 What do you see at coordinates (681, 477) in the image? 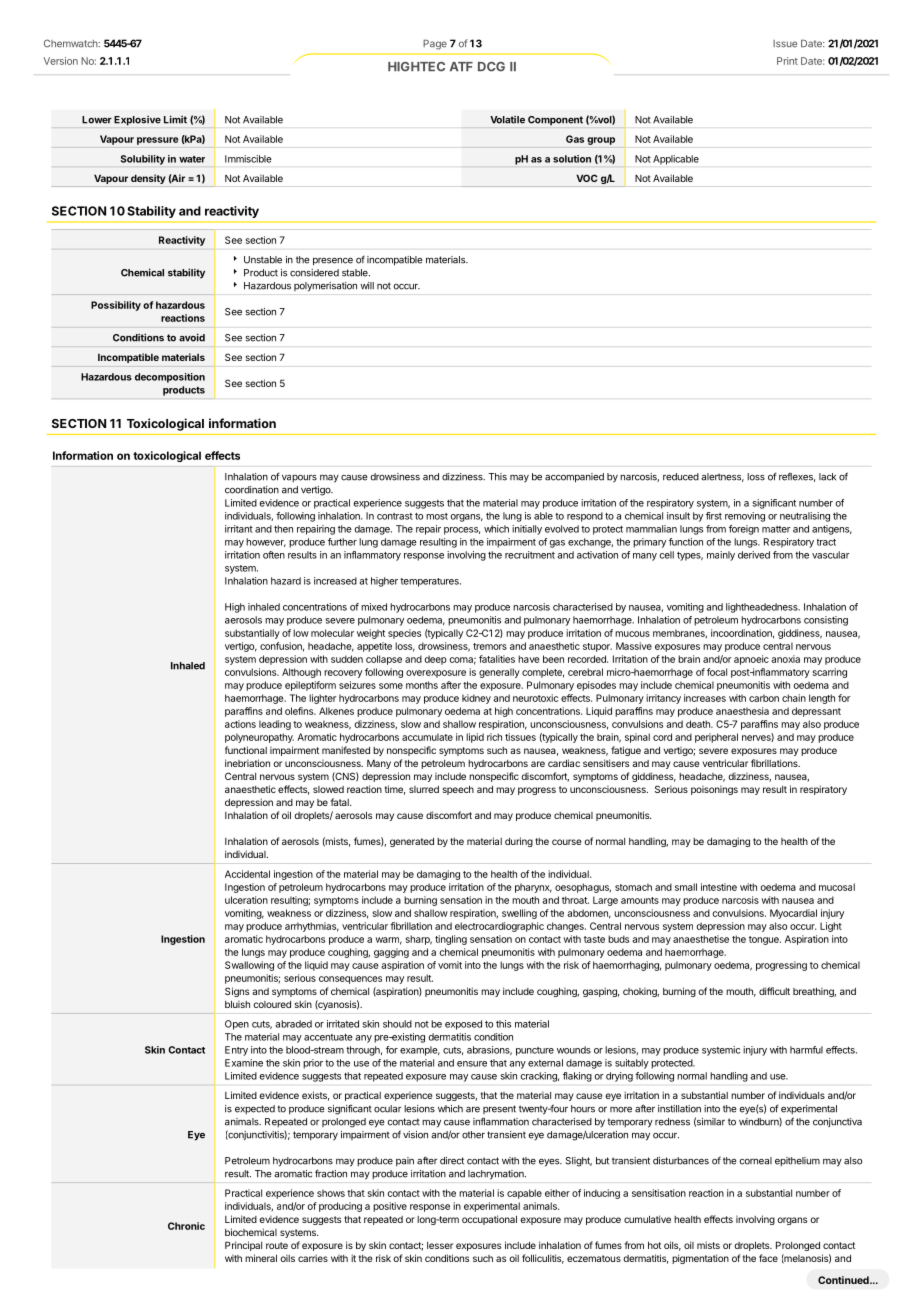
I see `reduced` at bounding box center [681, 477].
